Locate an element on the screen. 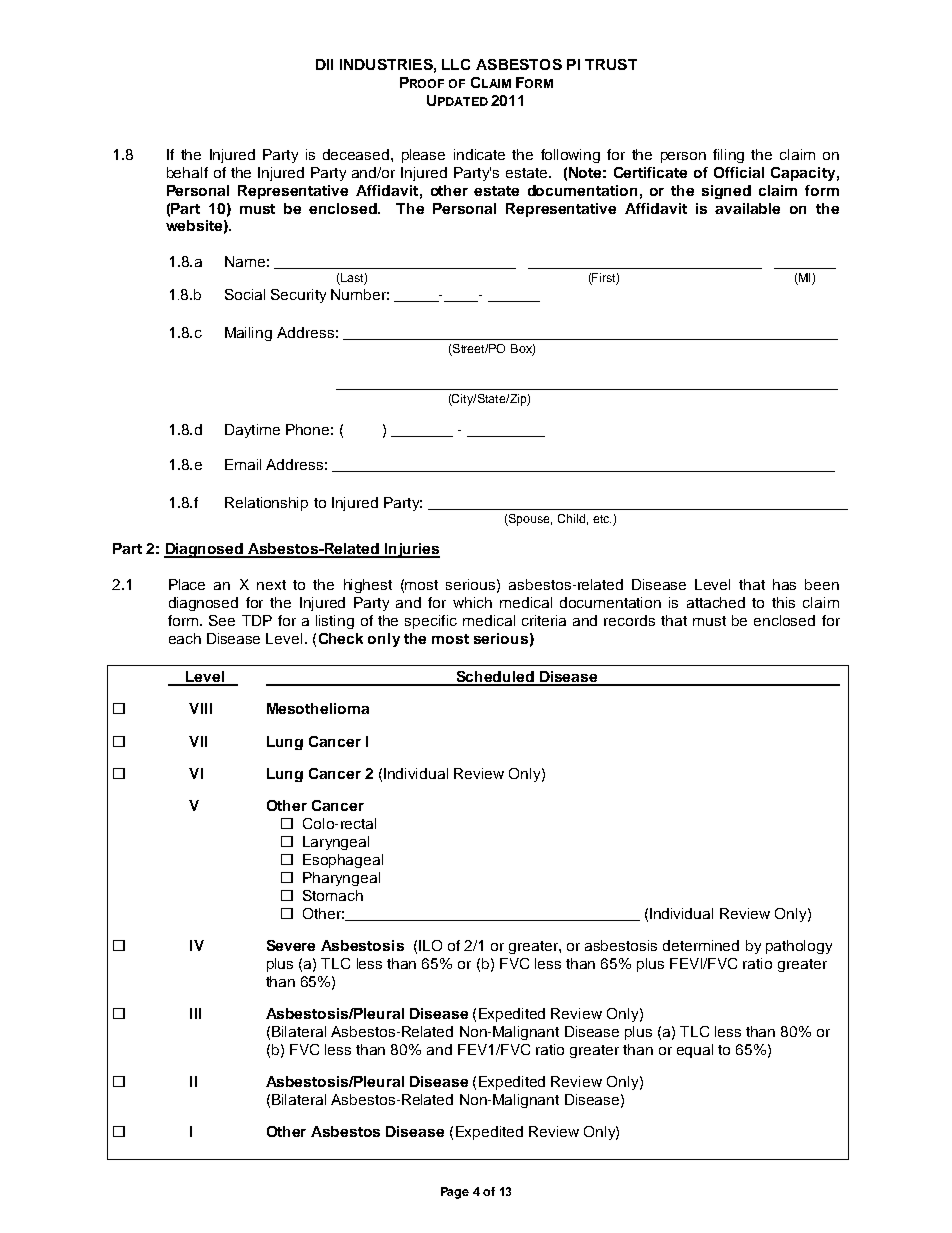  Page is located at coordinates (455, 1193).
